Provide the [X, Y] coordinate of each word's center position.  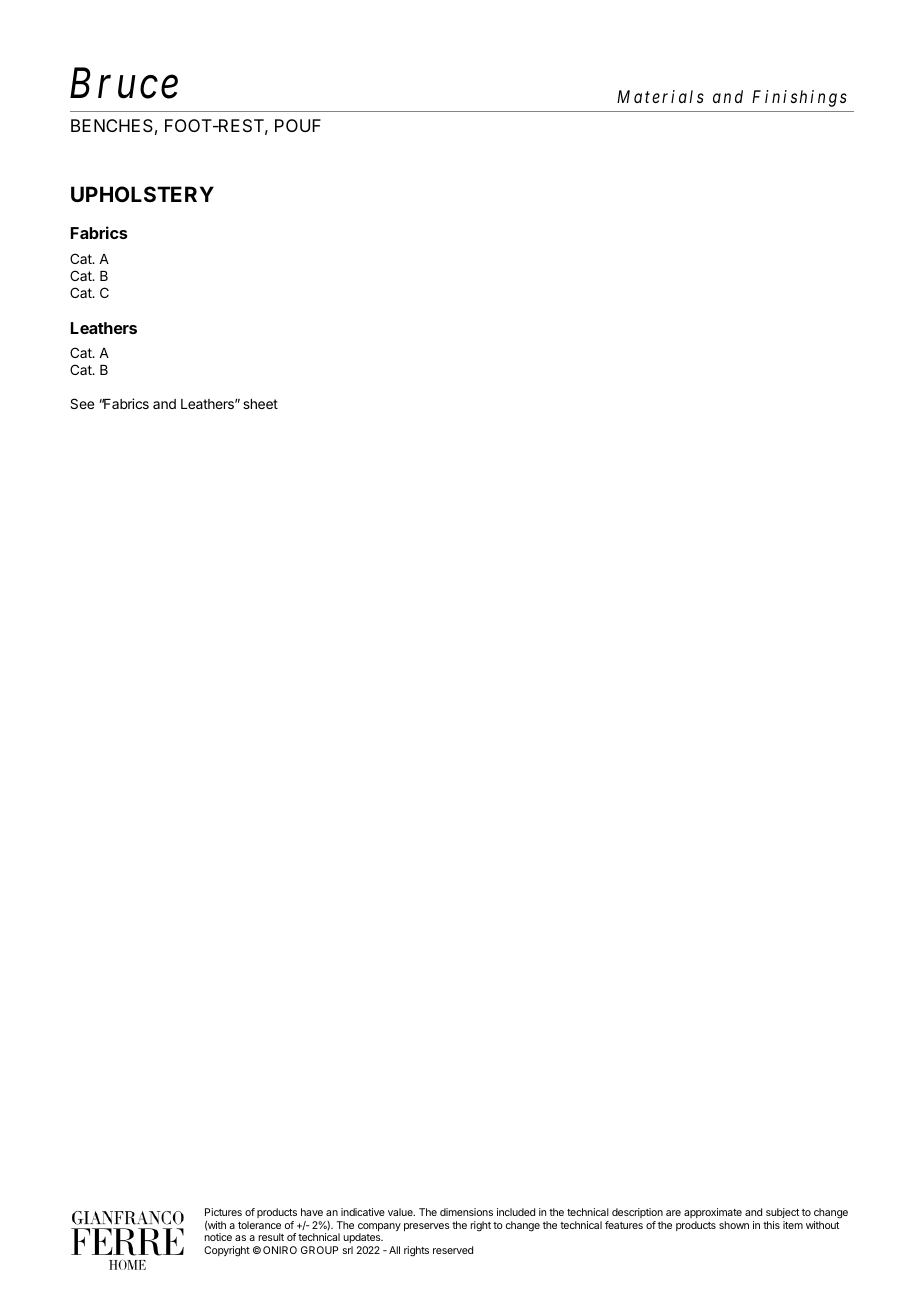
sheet [260, 404]
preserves [427, 1227]
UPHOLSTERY [142, 194]
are [673, 1213]
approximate [713, 1213]
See [82, 403]
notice [218, 1237]
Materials [660, 96]
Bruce [124, 83]
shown [734, 1225]
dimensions [466, 1212]
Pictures [223, 1212]
